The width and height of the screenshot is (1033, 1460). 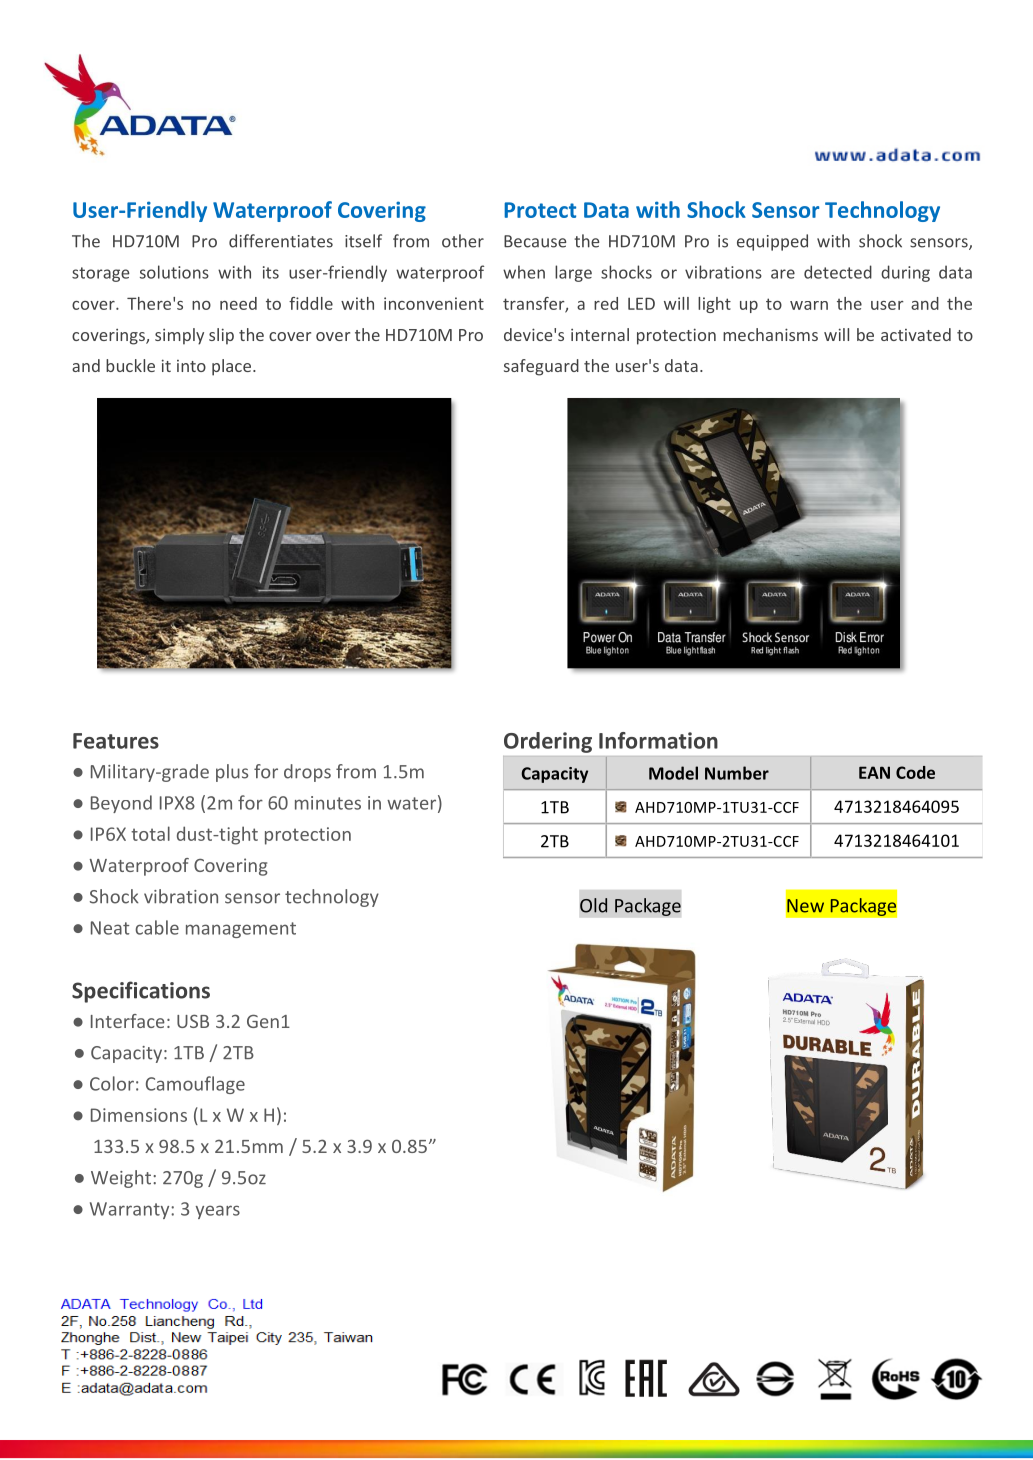 I want to click on EAN, so click(x=874, y=772).
